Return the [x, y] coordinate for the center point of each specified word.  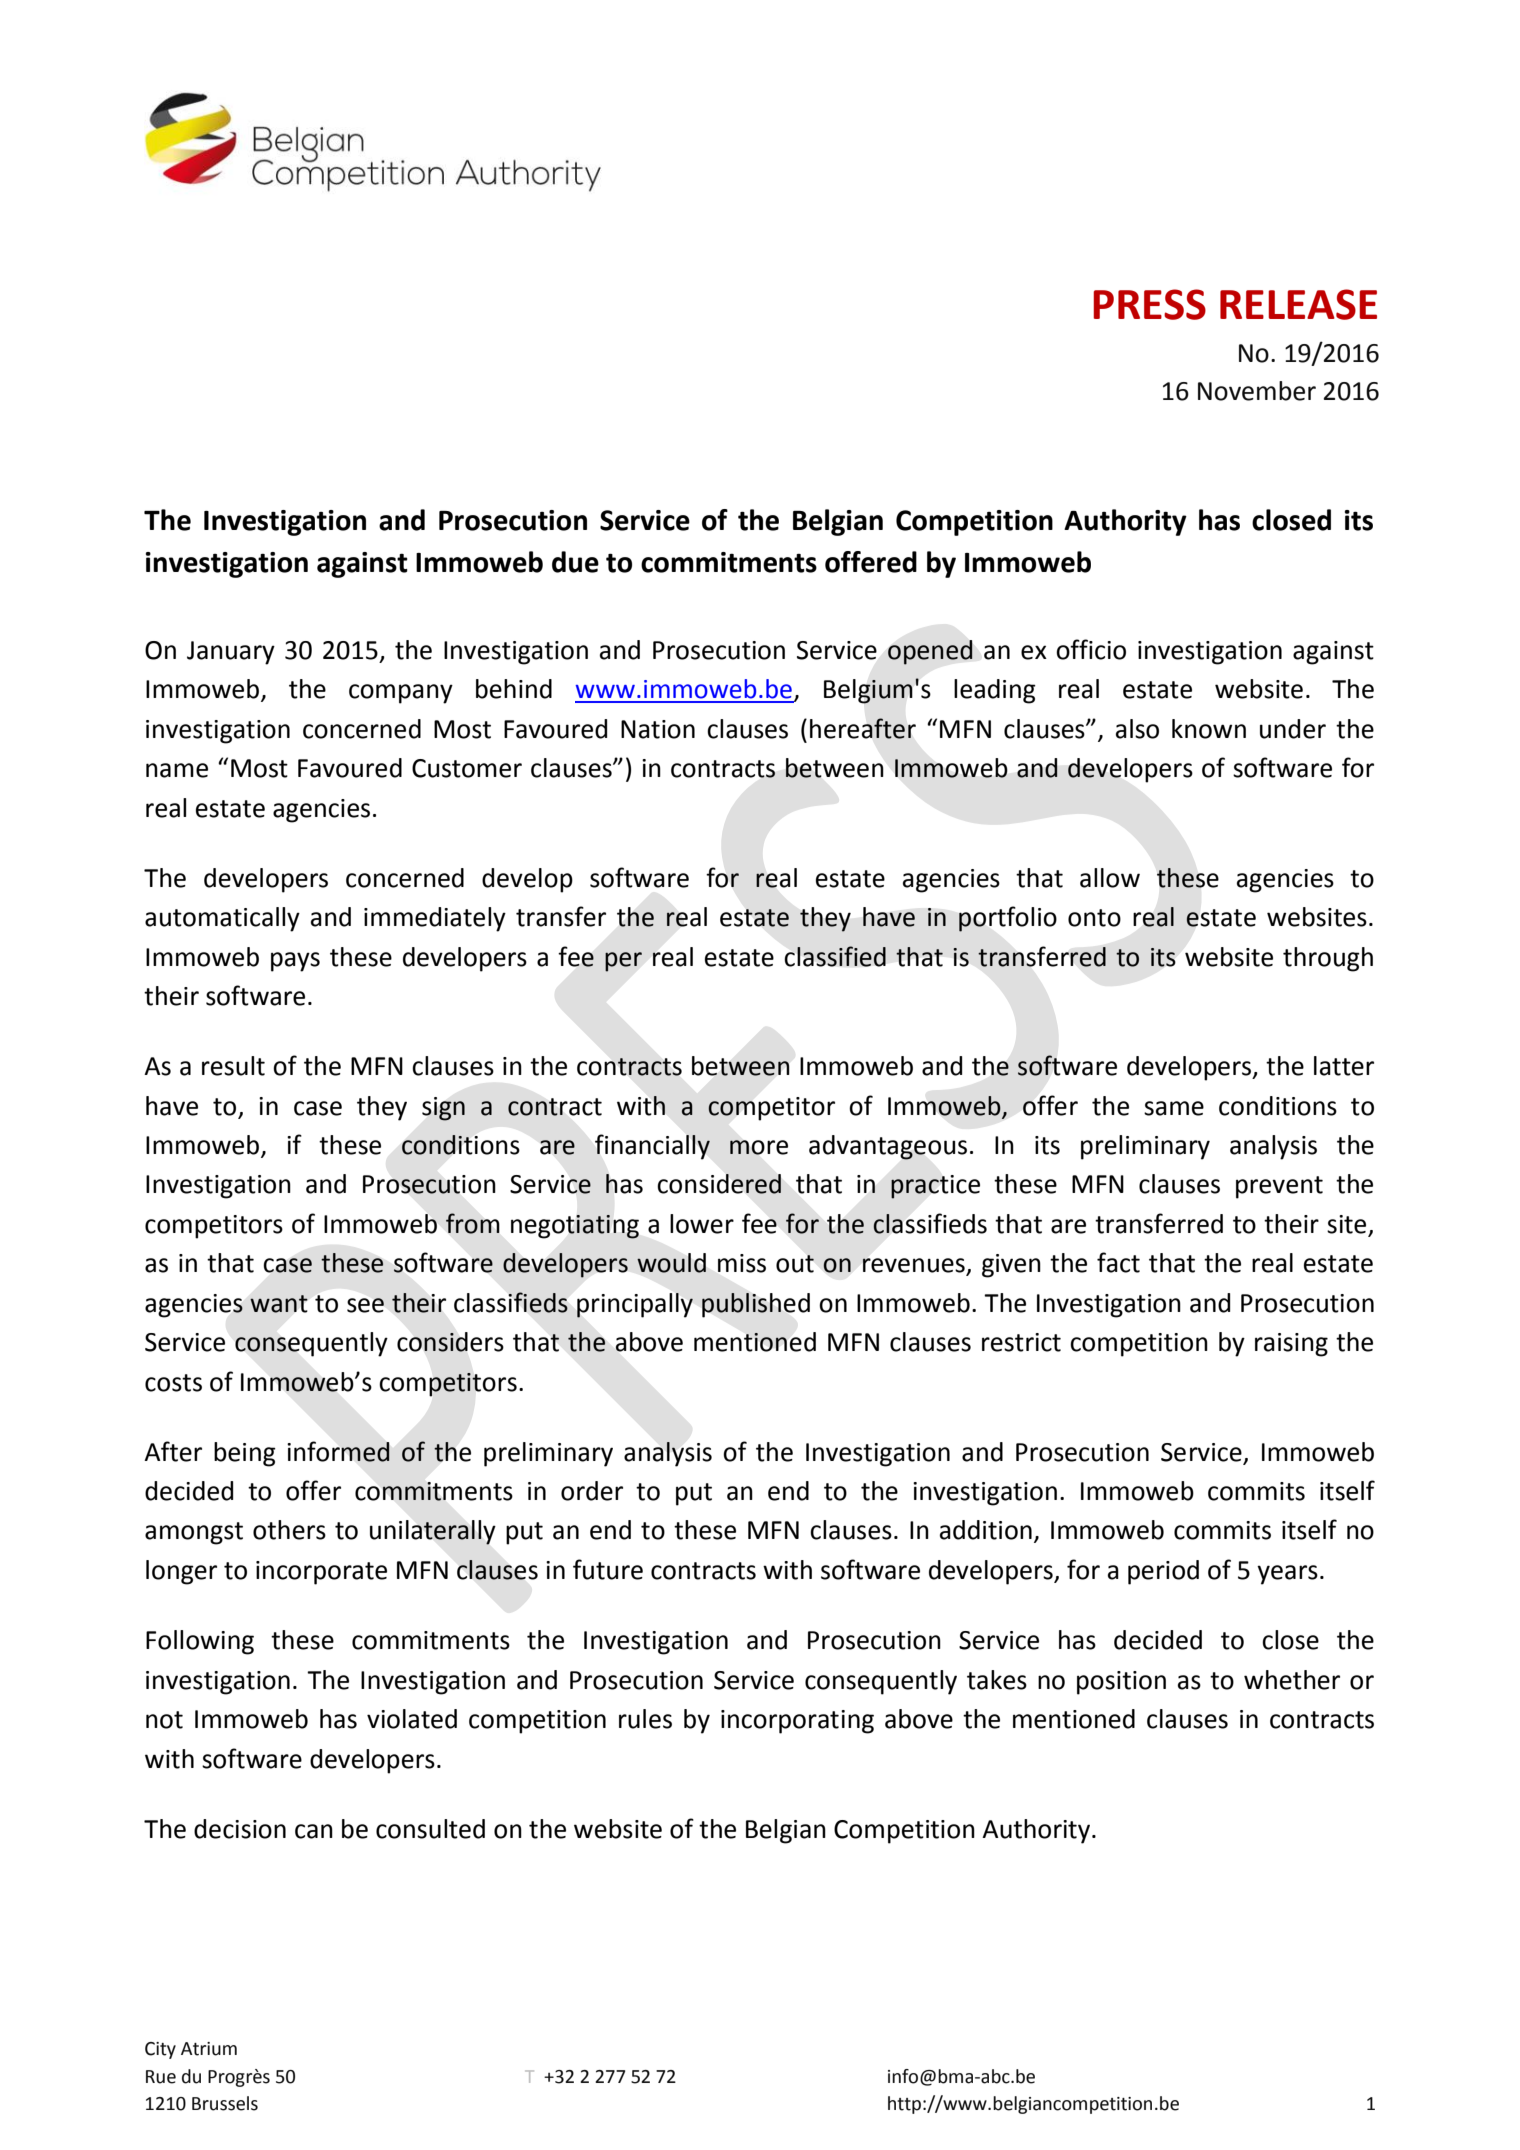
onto [1094, 918]
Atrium [209, 2049]
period [1163, 1572]
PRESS [1149, 304]
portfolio [1008, 919]
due [575, 562]
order [592, 1491]
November [1257, 391]
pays [295, 962]
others [289, 1530]
